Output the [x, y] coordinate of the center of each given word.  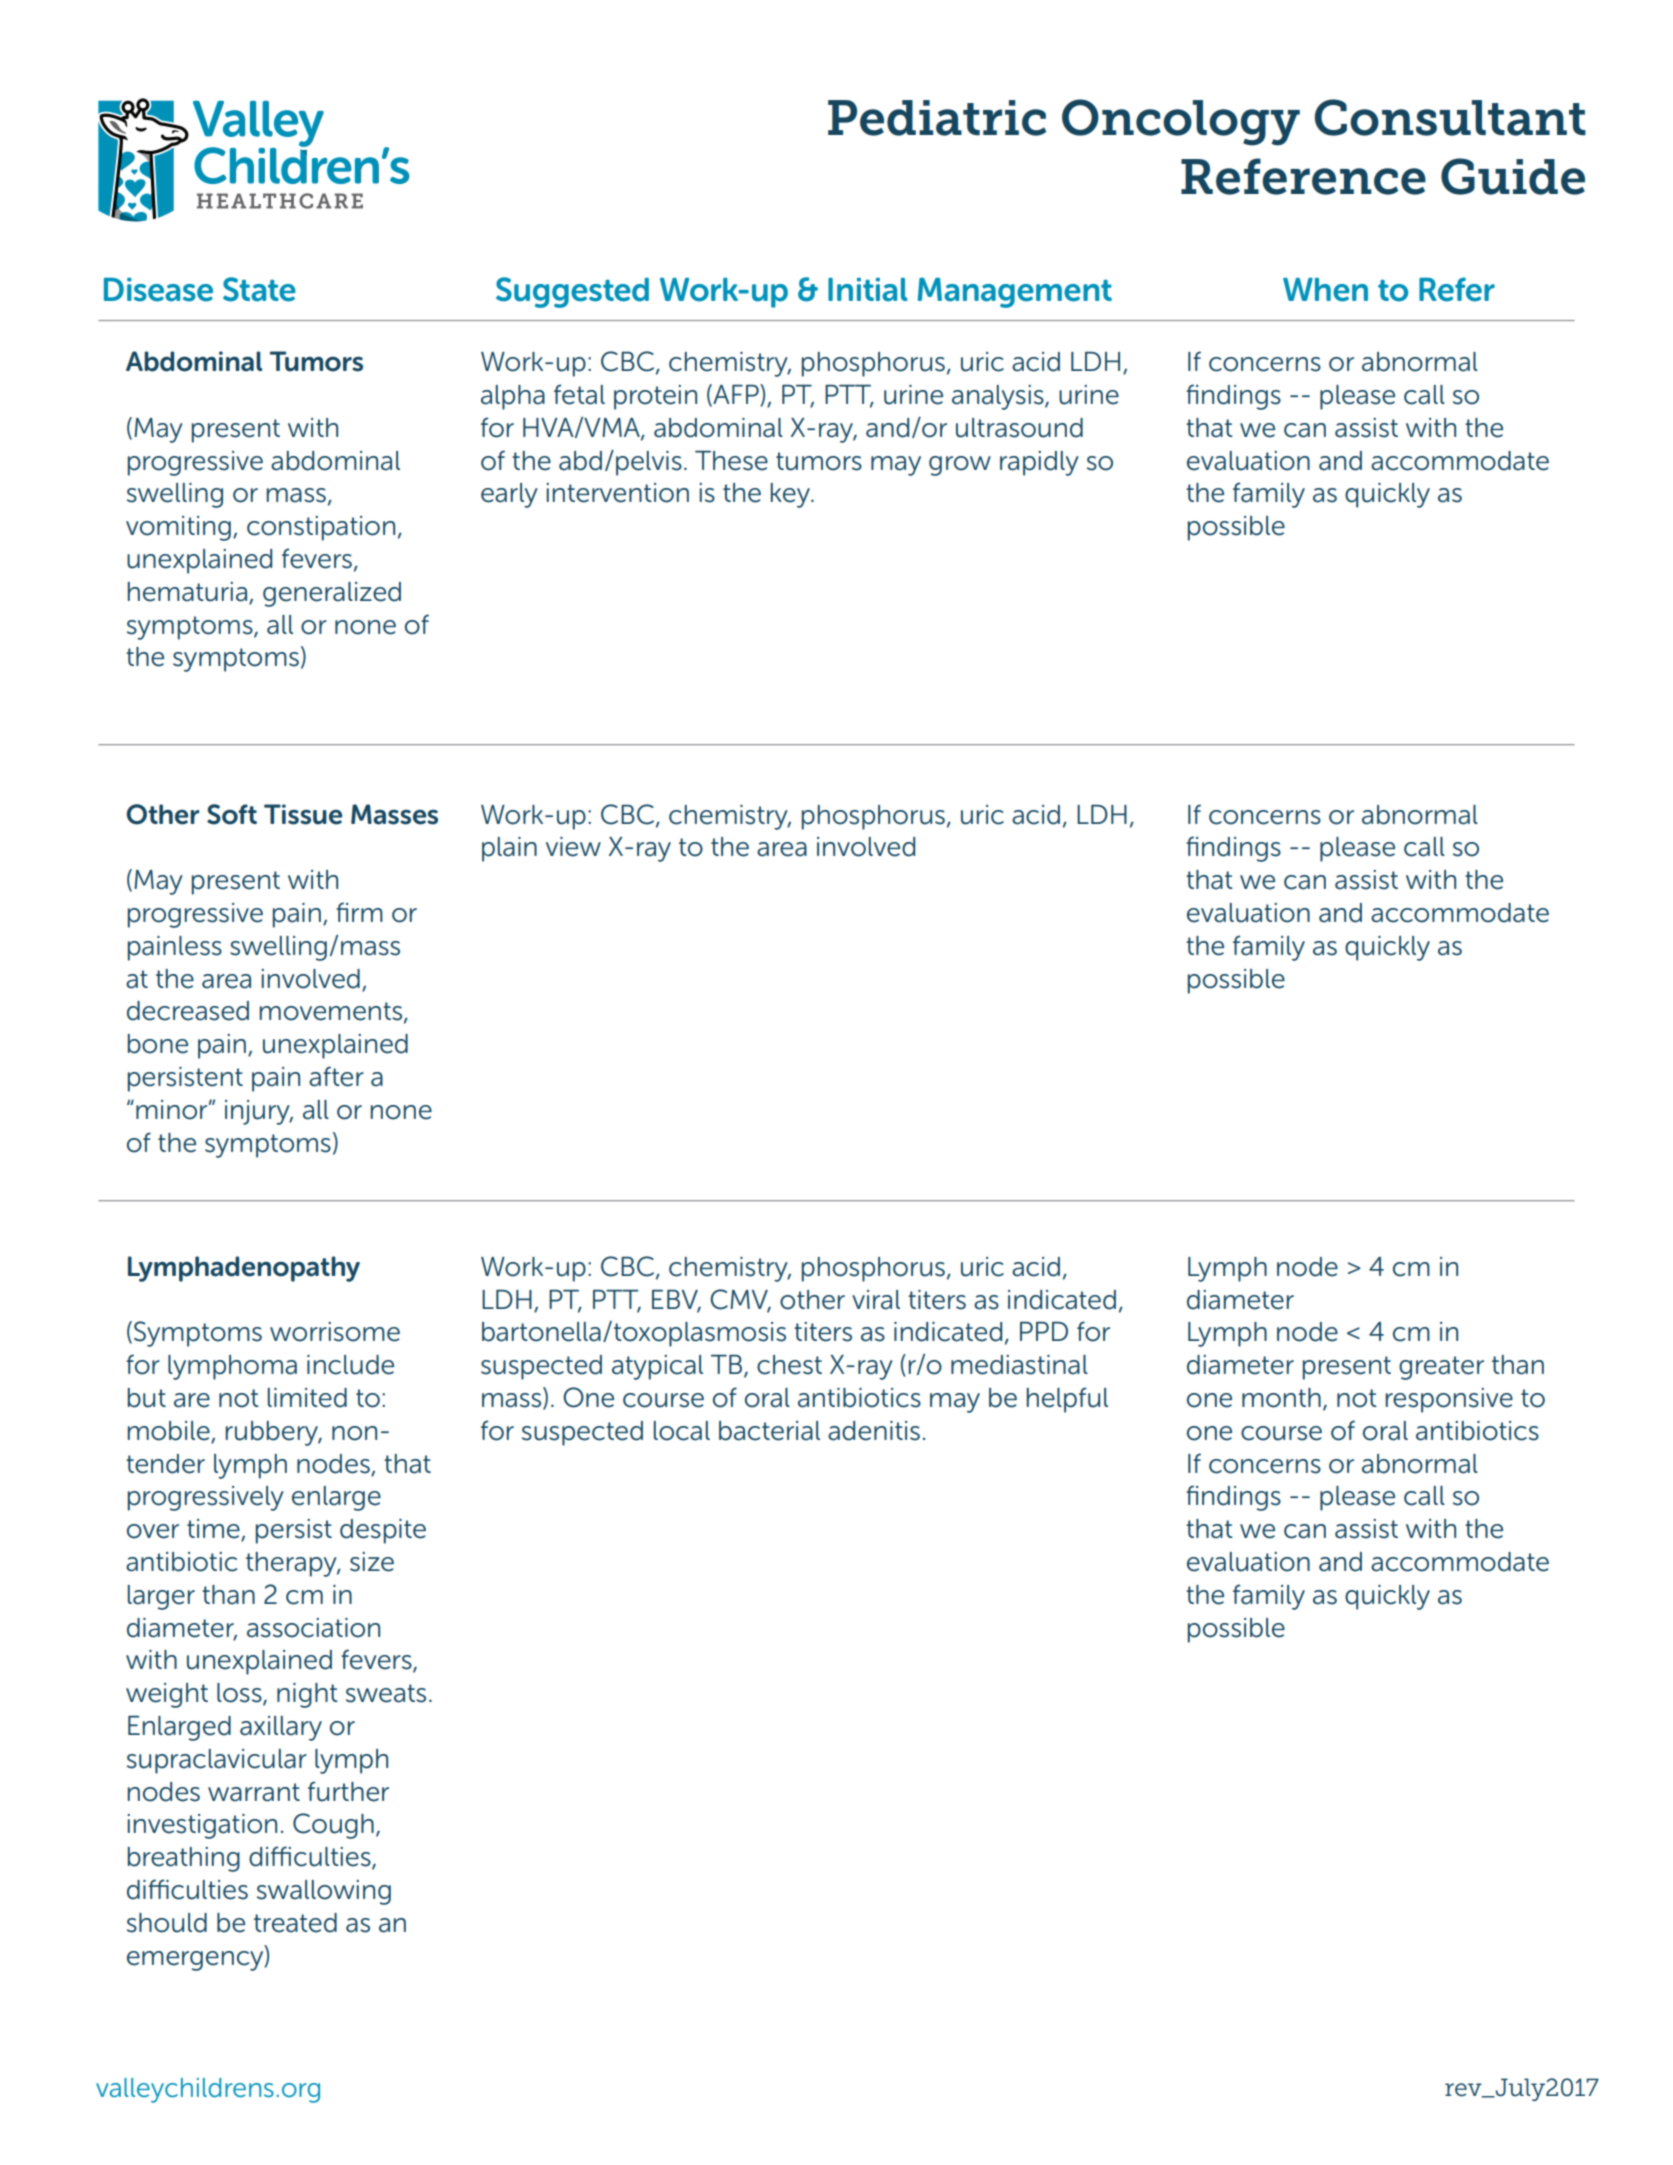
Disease [158, 290]
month [1281, 1398]
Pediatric [937, 118]
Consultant [1450, 117]
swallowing [324, 1892]
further [348, 1791]
